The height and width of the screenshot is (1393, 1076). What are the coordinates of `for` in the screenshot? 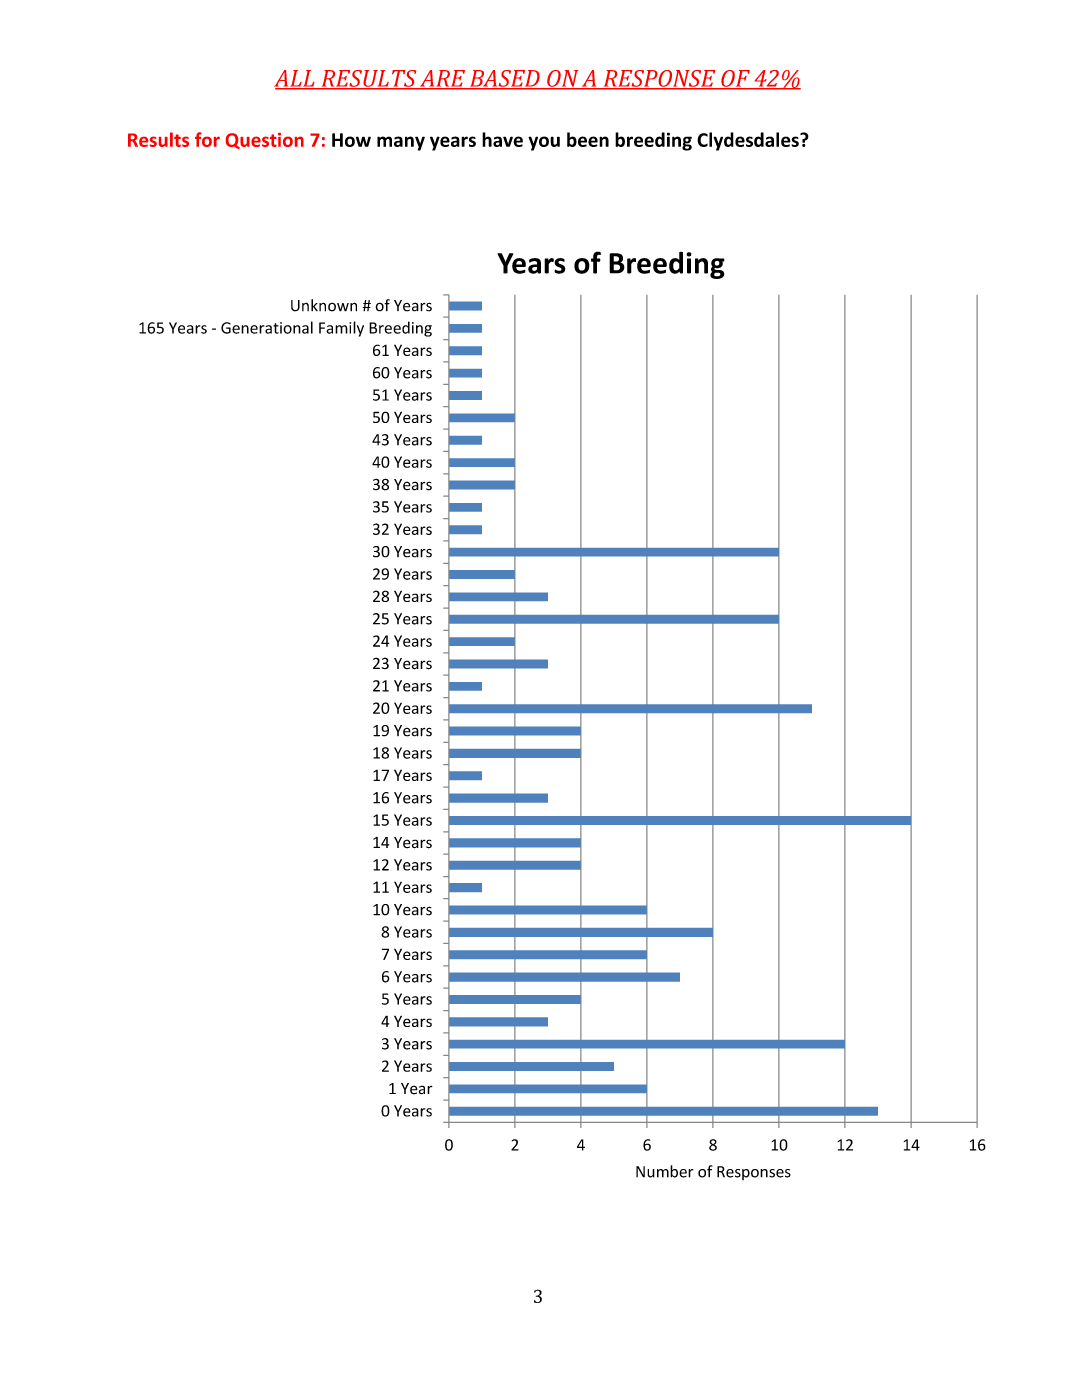 It's located at (207, 139).
